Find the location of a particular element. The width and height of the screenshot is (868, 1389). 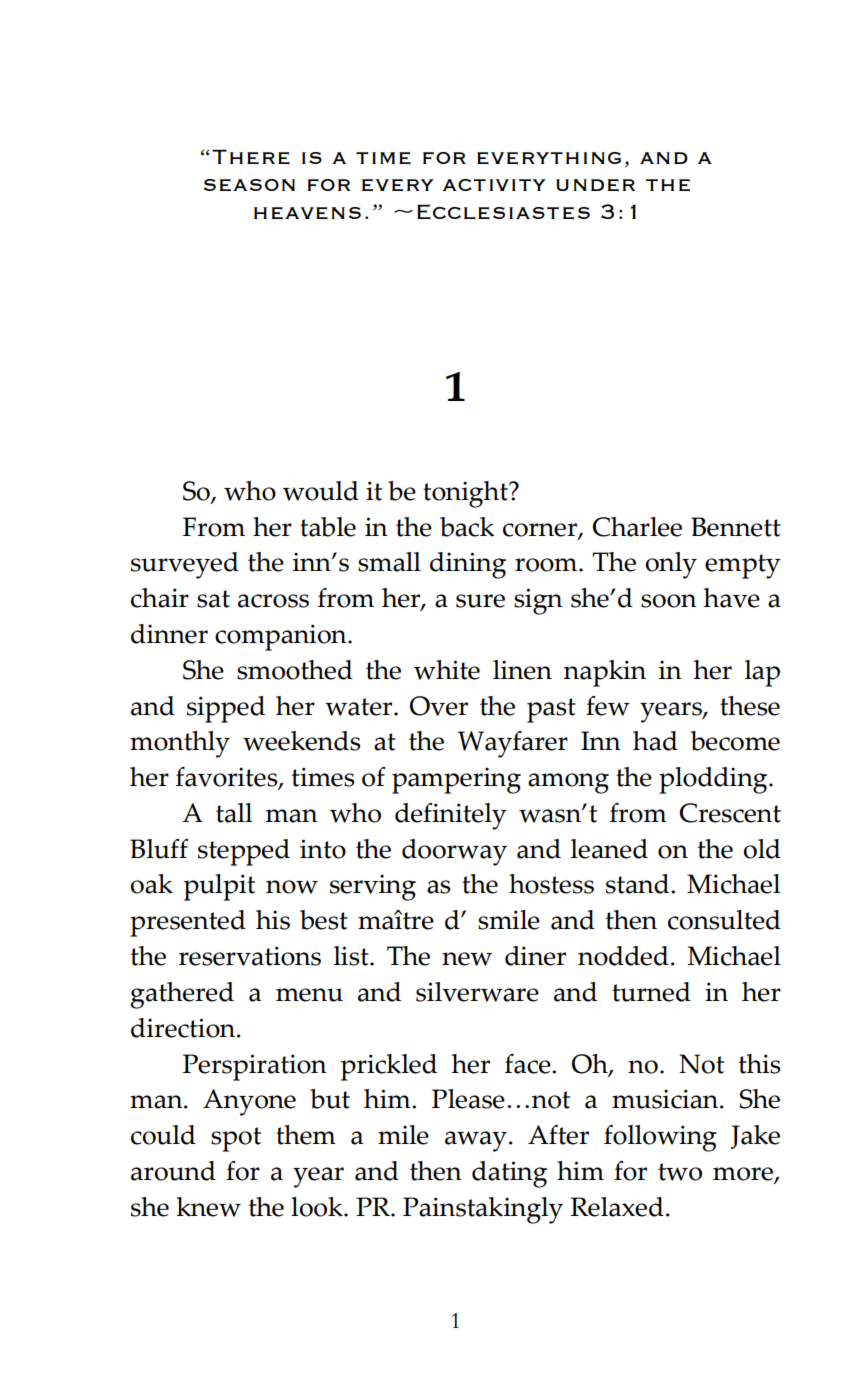

sure is located at coordinates (480, 601).
